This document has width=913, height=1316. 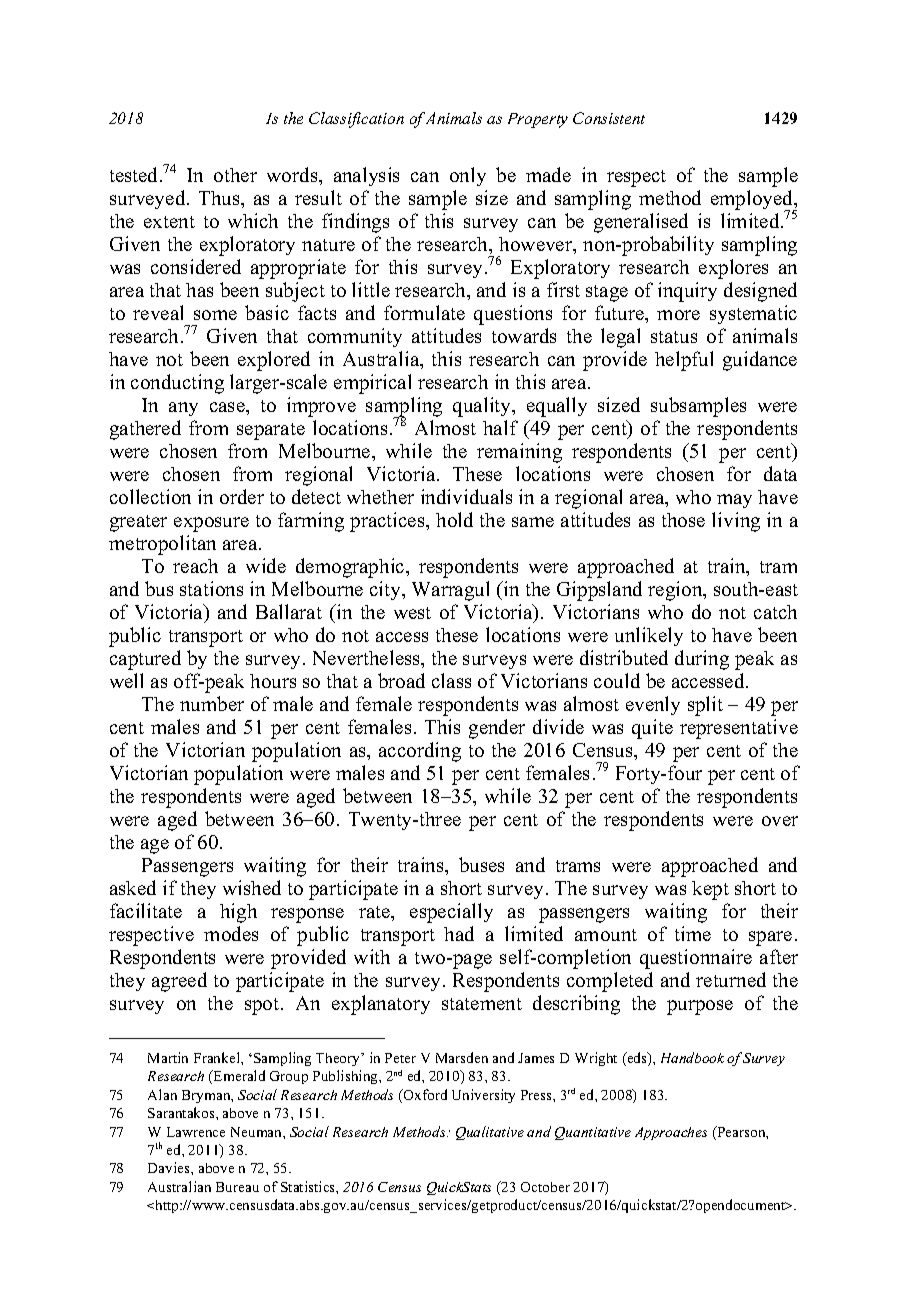 What do you see at coordinates (235, 175) in the document?
I see `other` at bounding box center [235, 175].
